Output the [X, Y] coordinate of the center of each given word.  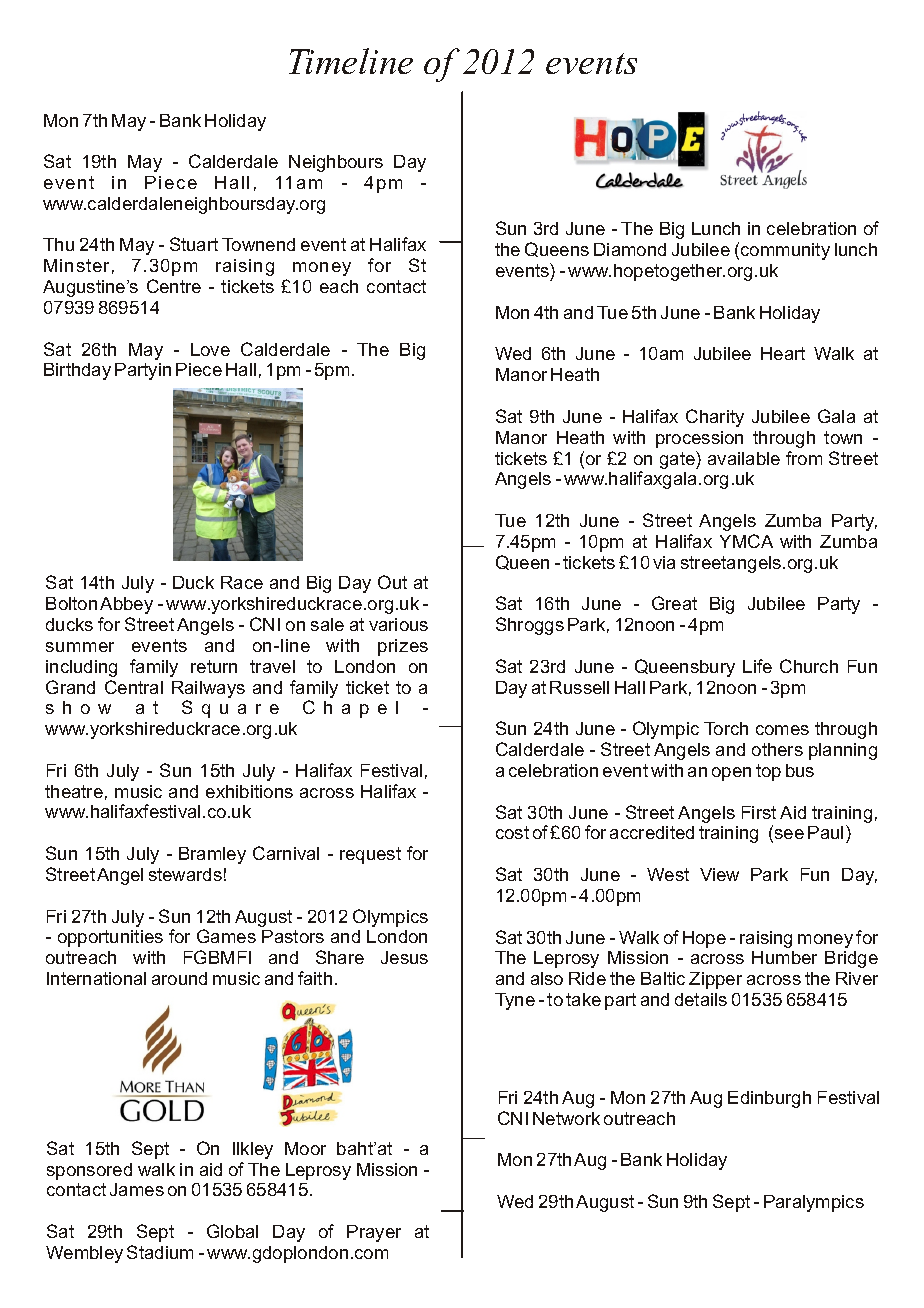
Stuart [194, 244]
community [785, 251]
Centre [174, 286]
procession [699, 439]
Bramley [212, 855]
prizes [403, 647]
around [179, 978]
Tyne [515, 1001]
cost [512, 832]
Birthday [77, 371]
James [137, 1189]
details [701, 999]
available [744, 458]
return [214, 666]
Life [757, 666]
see [789, 834]
